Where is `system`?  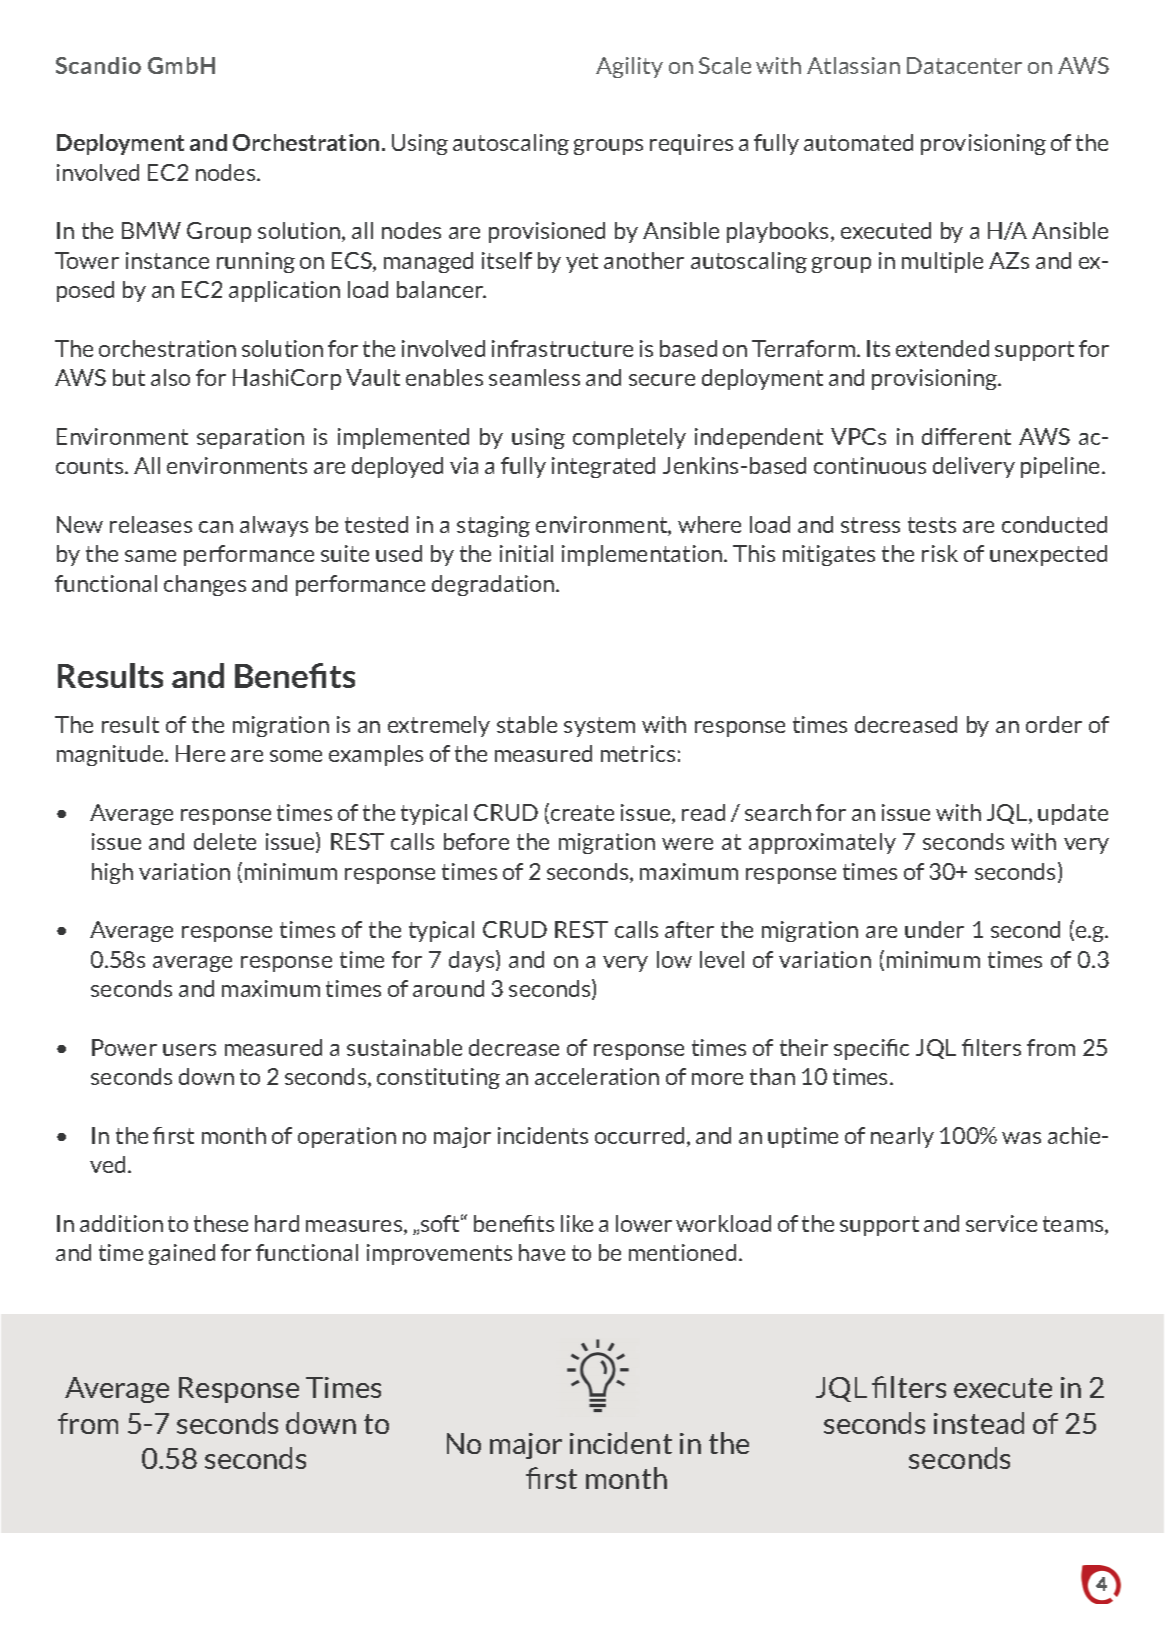 system is located at coordinates (599, 727).
